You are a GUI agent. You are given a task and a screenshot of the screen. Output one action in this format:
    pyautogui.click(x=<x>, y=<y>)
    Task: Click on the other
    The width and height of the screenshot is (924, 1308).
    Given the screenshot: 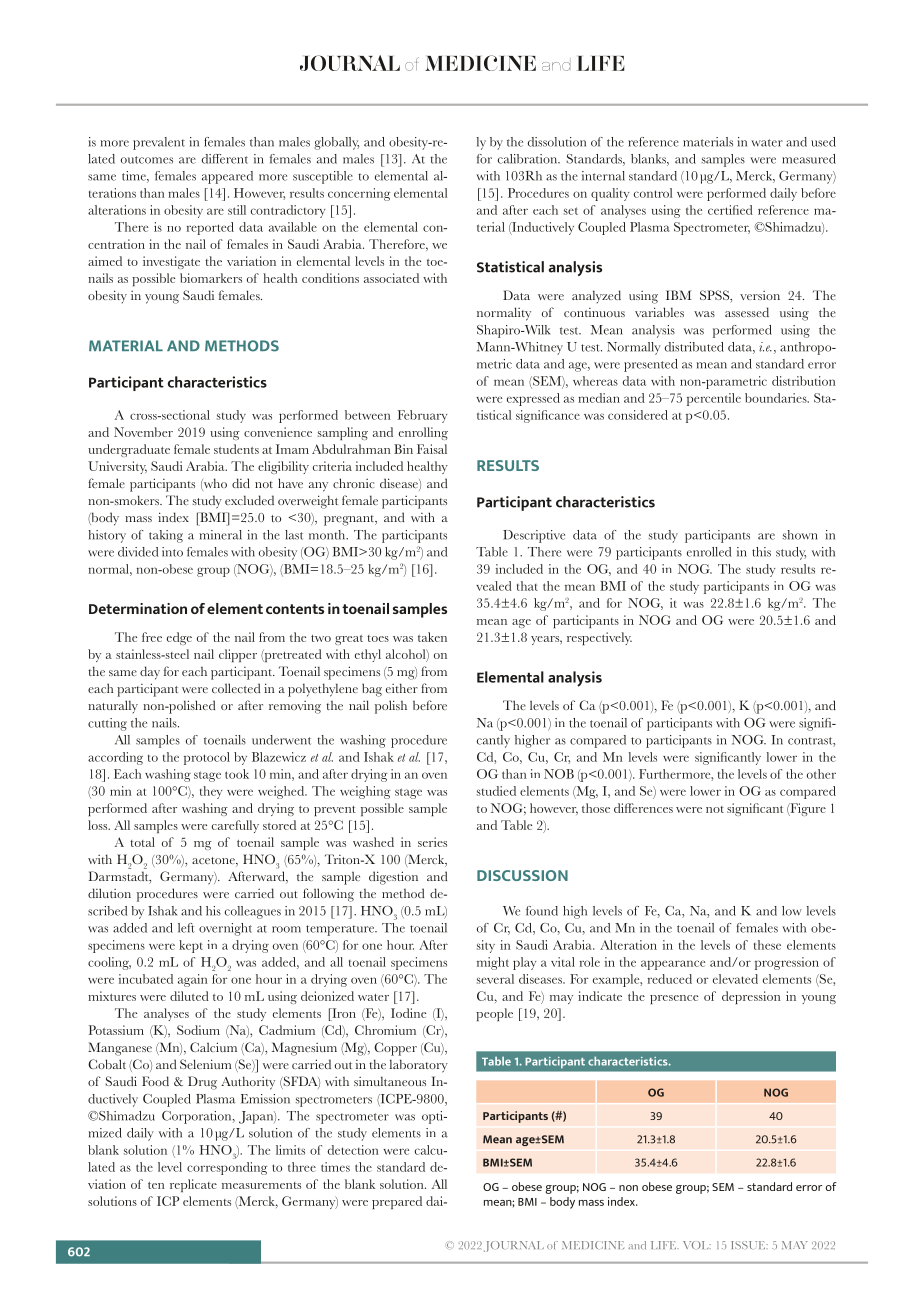 What is the action you would take?
    pyautogui.click(x=821, y=774)
